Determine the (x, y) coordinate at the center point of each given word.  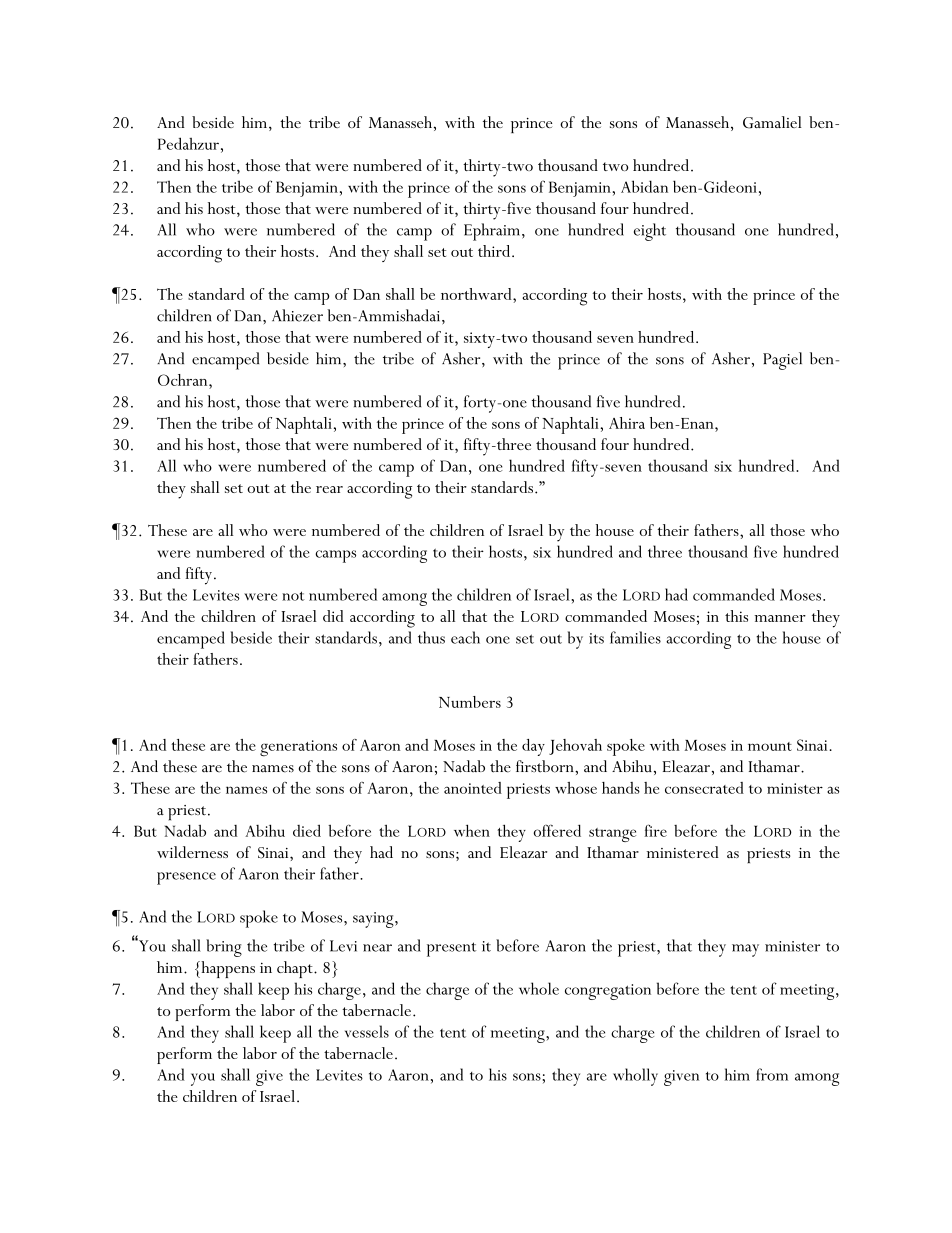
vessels (367, 1031)
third (495, 251)
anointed (473, 788)
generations (298, 748)
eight (650, 232)
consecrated (704, 788)
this (736, 616)
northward (477, 294)
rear (329, 489)
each (465, 637)
